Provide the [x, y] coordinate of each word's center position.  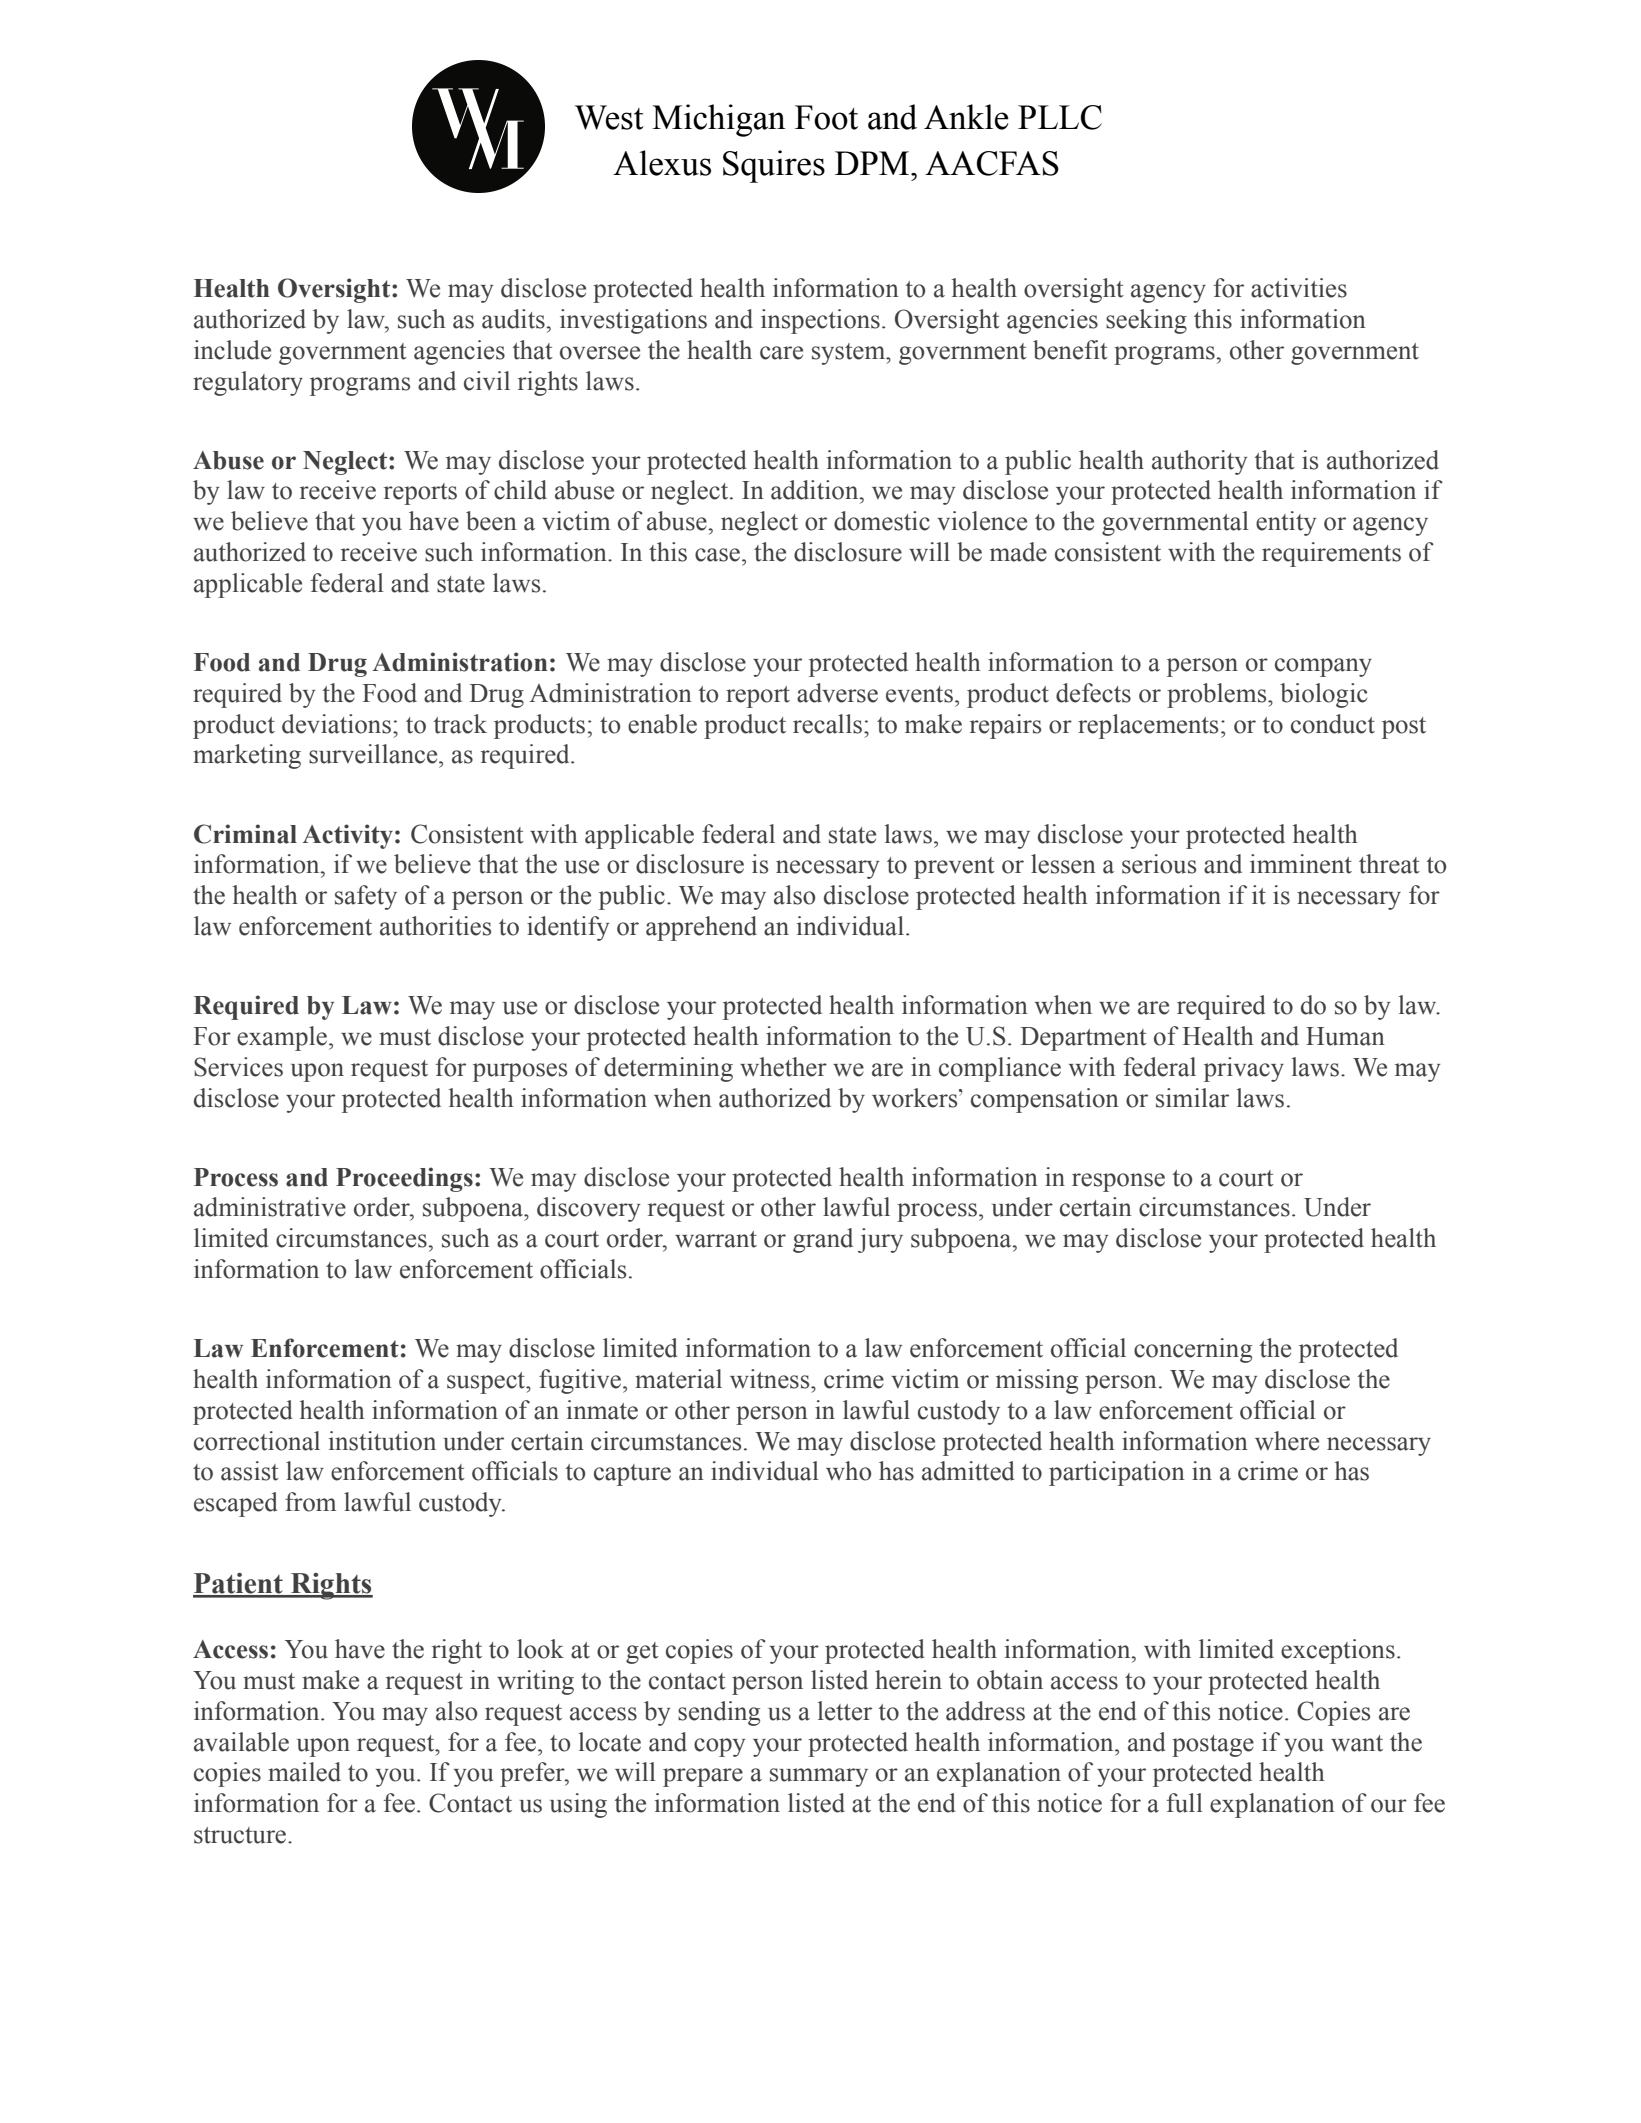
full [1185, 1803]
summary [819, 1777]
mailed [304, 1772]
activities [1299, 288]
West [609, 117]
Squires [774, 166]
